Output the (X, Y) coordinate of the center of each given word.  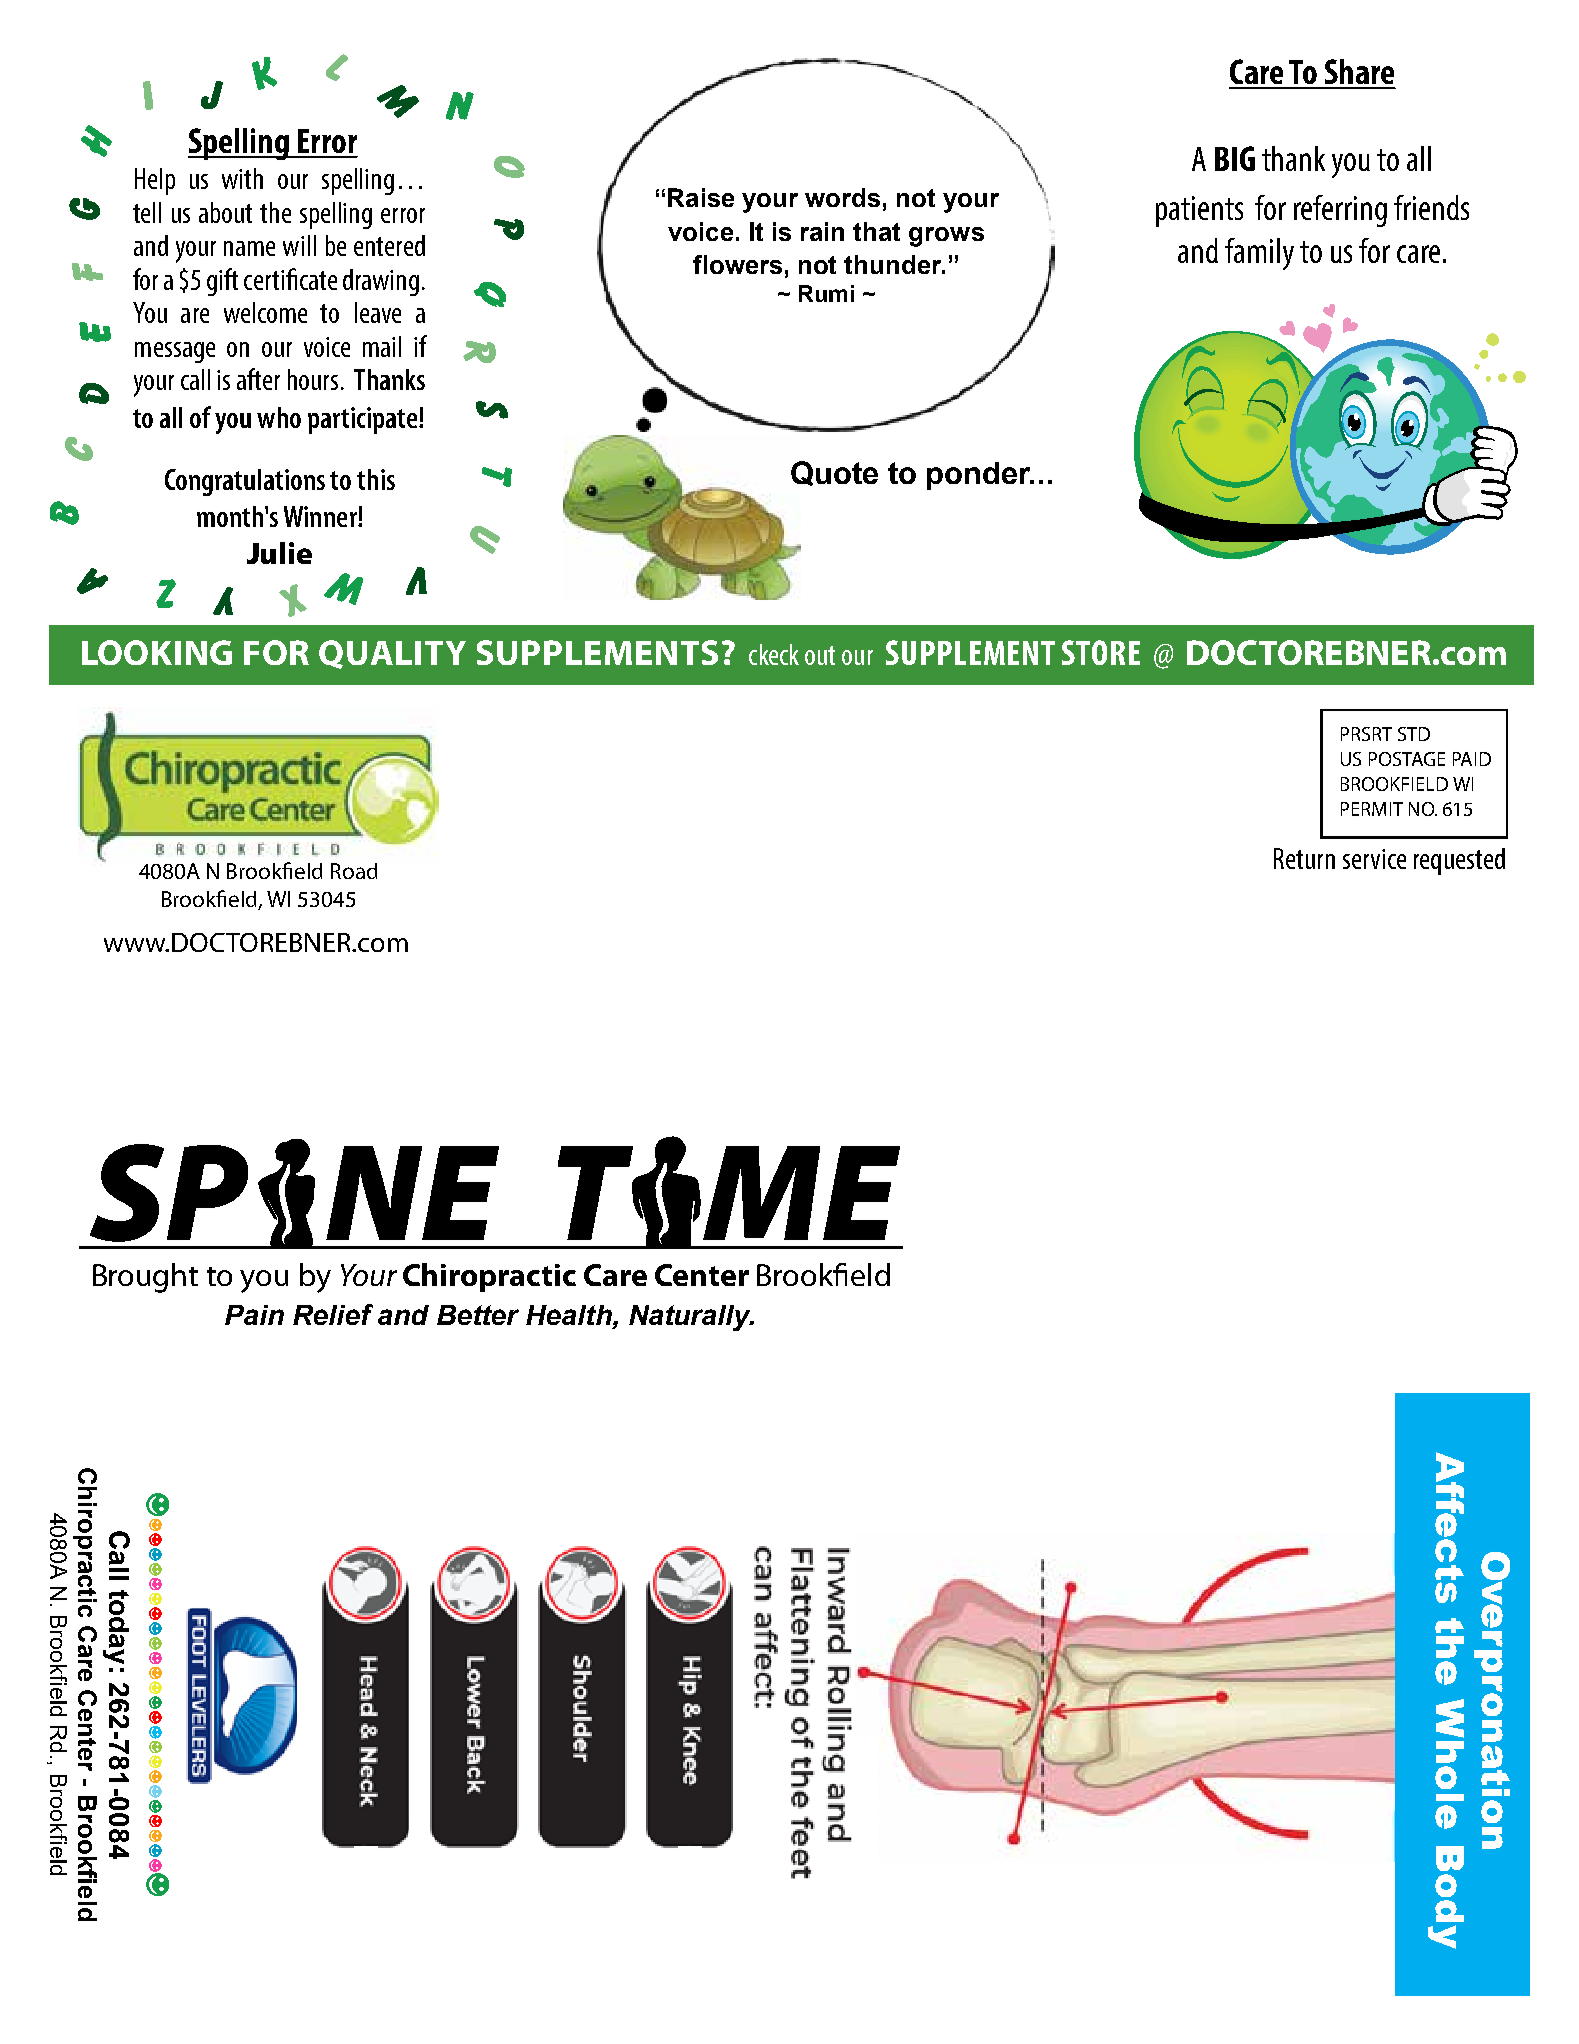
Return (1304, 858)
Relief (333, 1314)
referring (1340, 211)
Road (354, 871)
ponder (980, 476)
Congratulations (245, 482)
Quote (834, 473)
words (842, 197)
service (1374, 859)
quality (392, 654)
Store (1101, 652)
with (242, 178)
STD (1414, 734)
